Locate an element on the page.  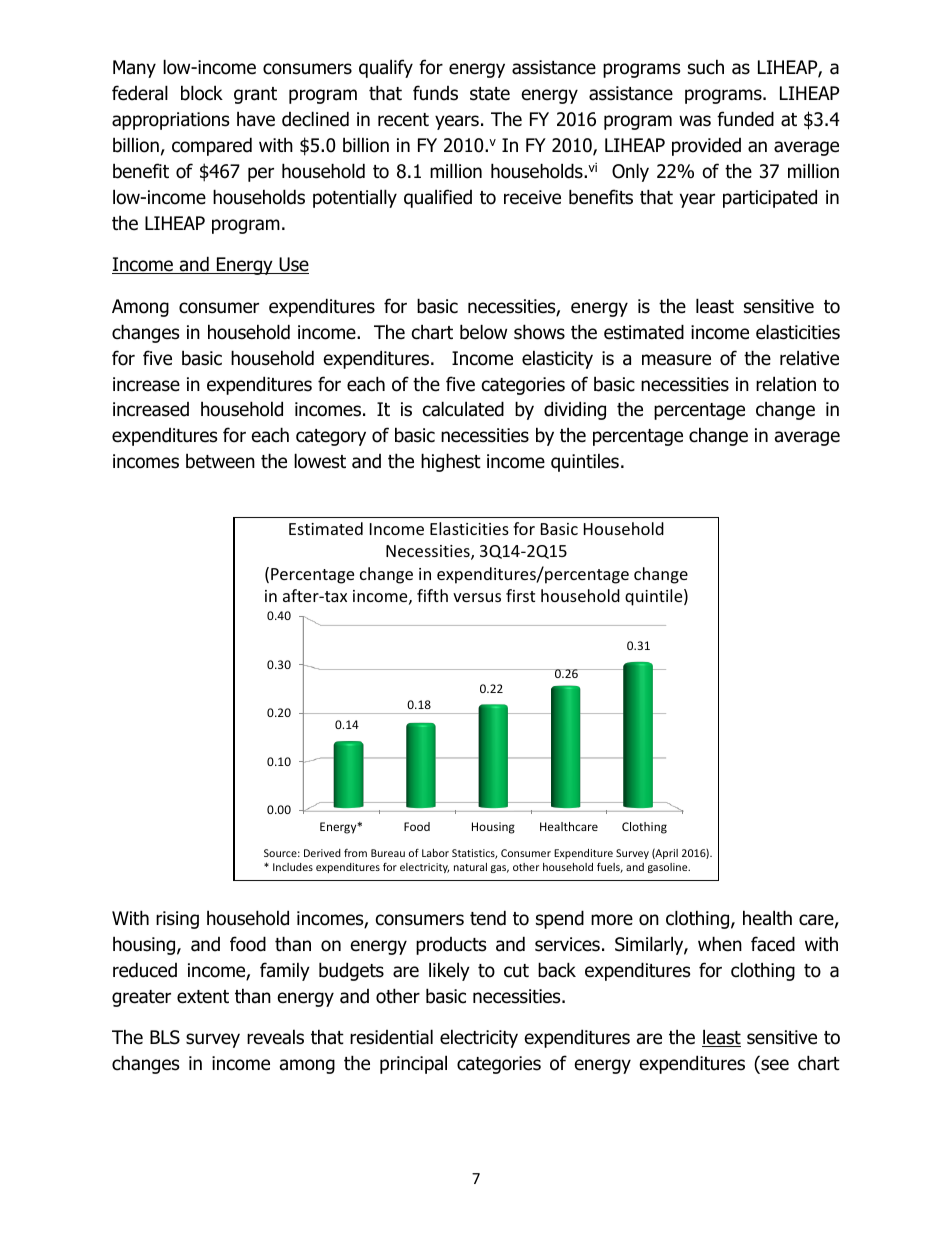
state is located at coordinates (490, 94).
